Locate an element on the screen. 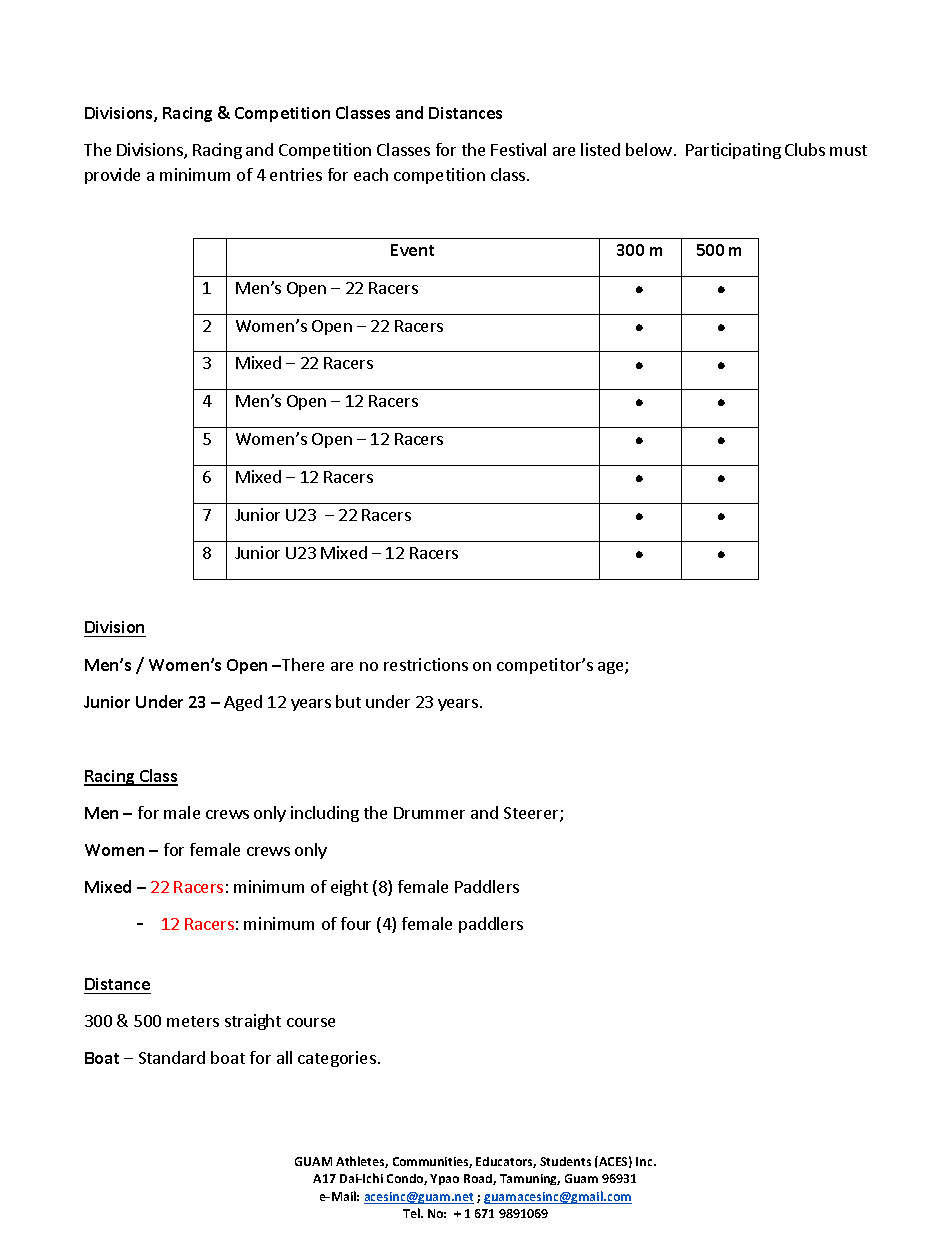  each is located at coordinates (371, 174).
